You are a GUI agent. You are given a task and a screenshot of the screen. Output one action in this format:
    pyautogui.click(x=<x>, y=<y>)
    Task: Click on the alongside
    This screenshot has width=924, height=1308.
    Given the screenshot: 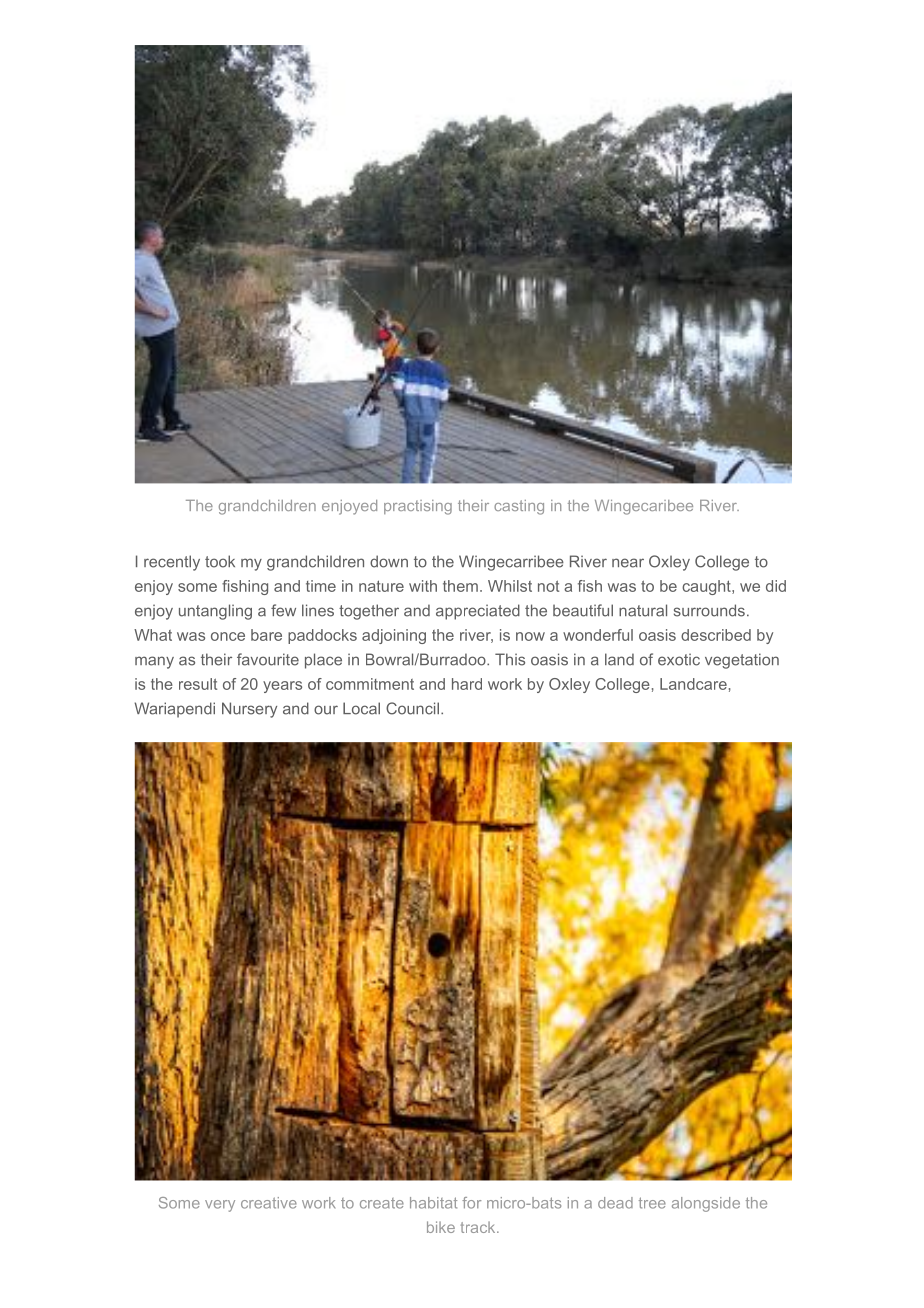 What is the action you would take?
    pyautogui.click(x=706, y=1204)
